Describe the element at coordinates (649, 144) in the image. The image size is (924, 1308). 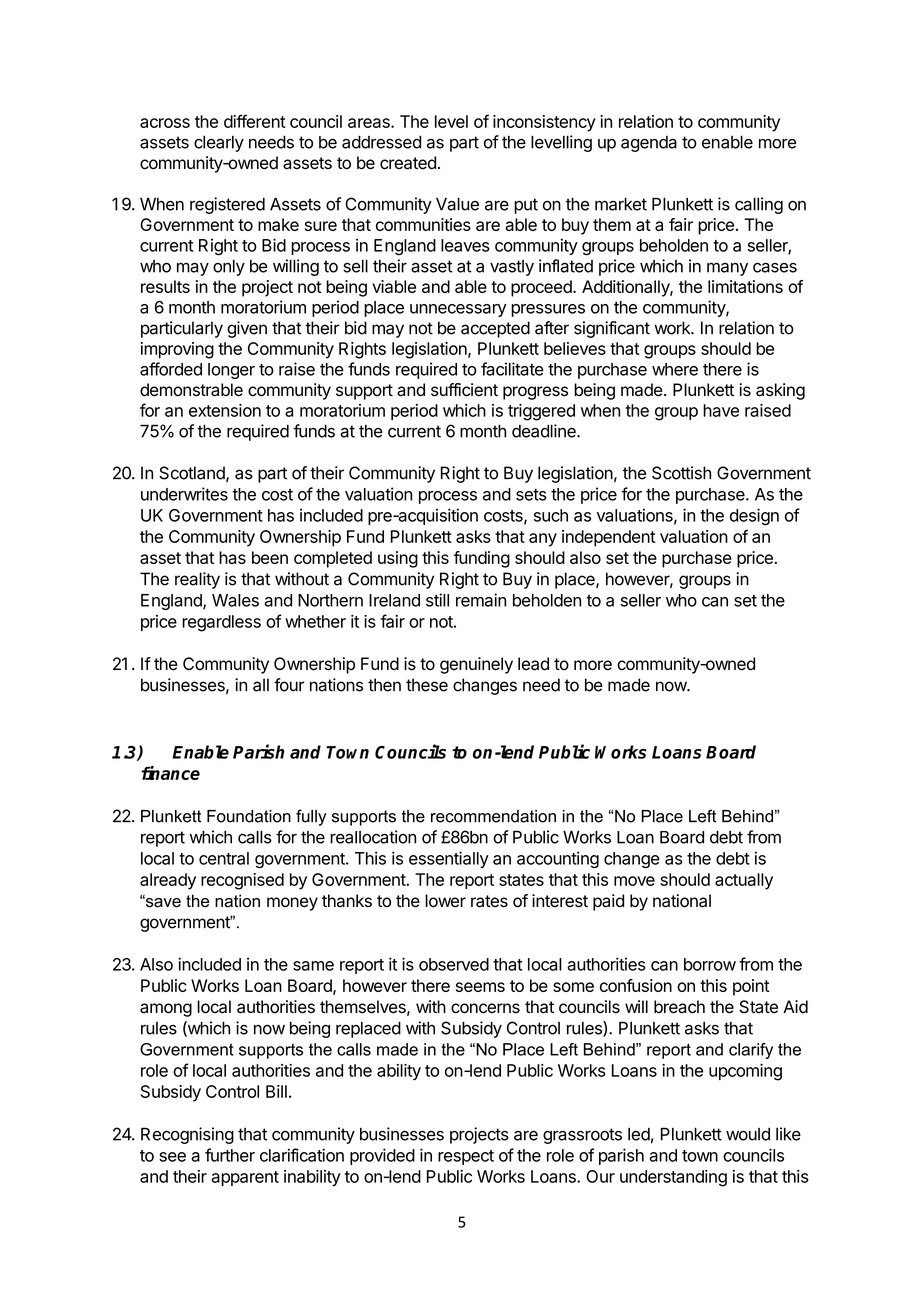
I see `agenda` at that location.
